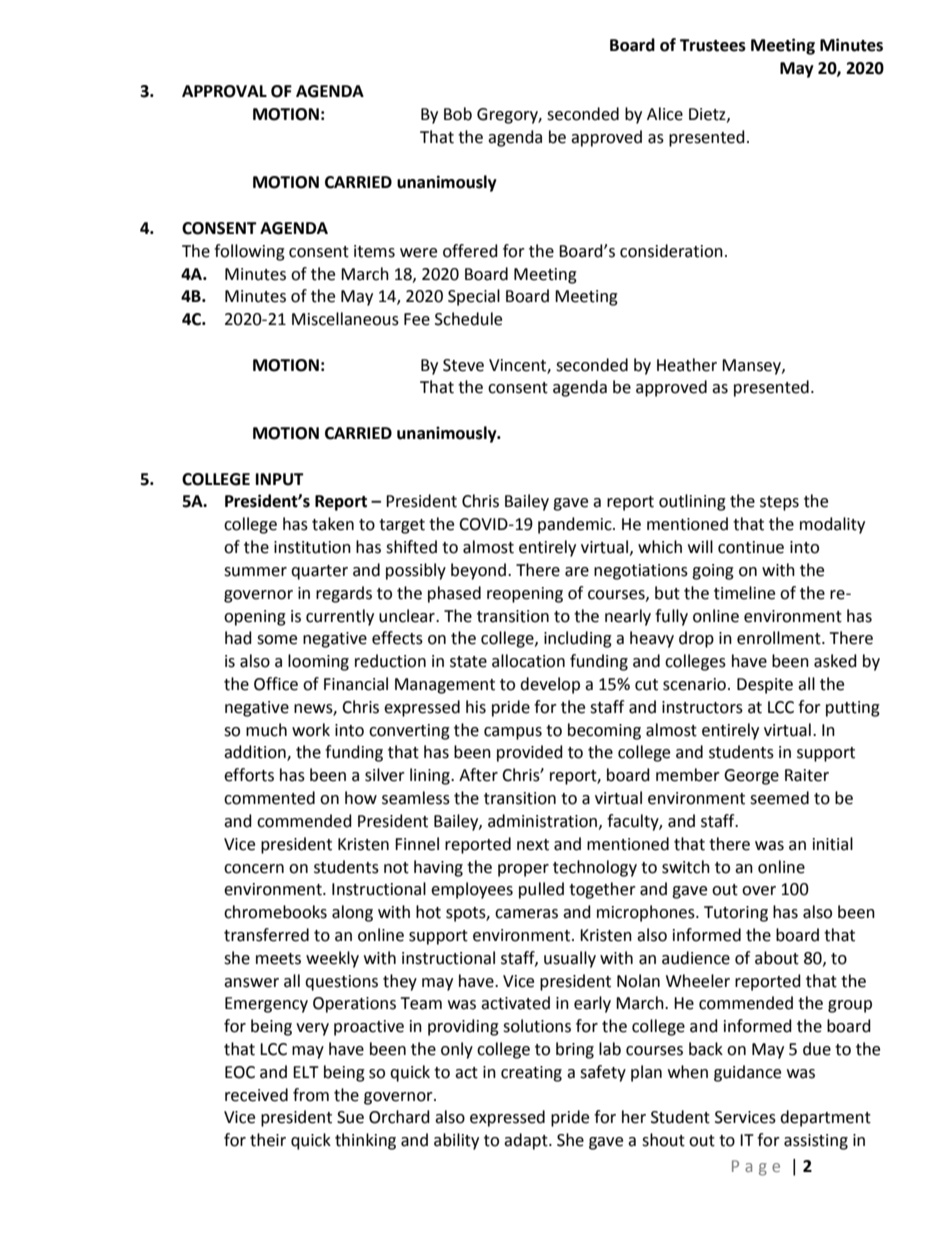 This document has width=952, height=1233. I want to click on work, so click(311, 730).
